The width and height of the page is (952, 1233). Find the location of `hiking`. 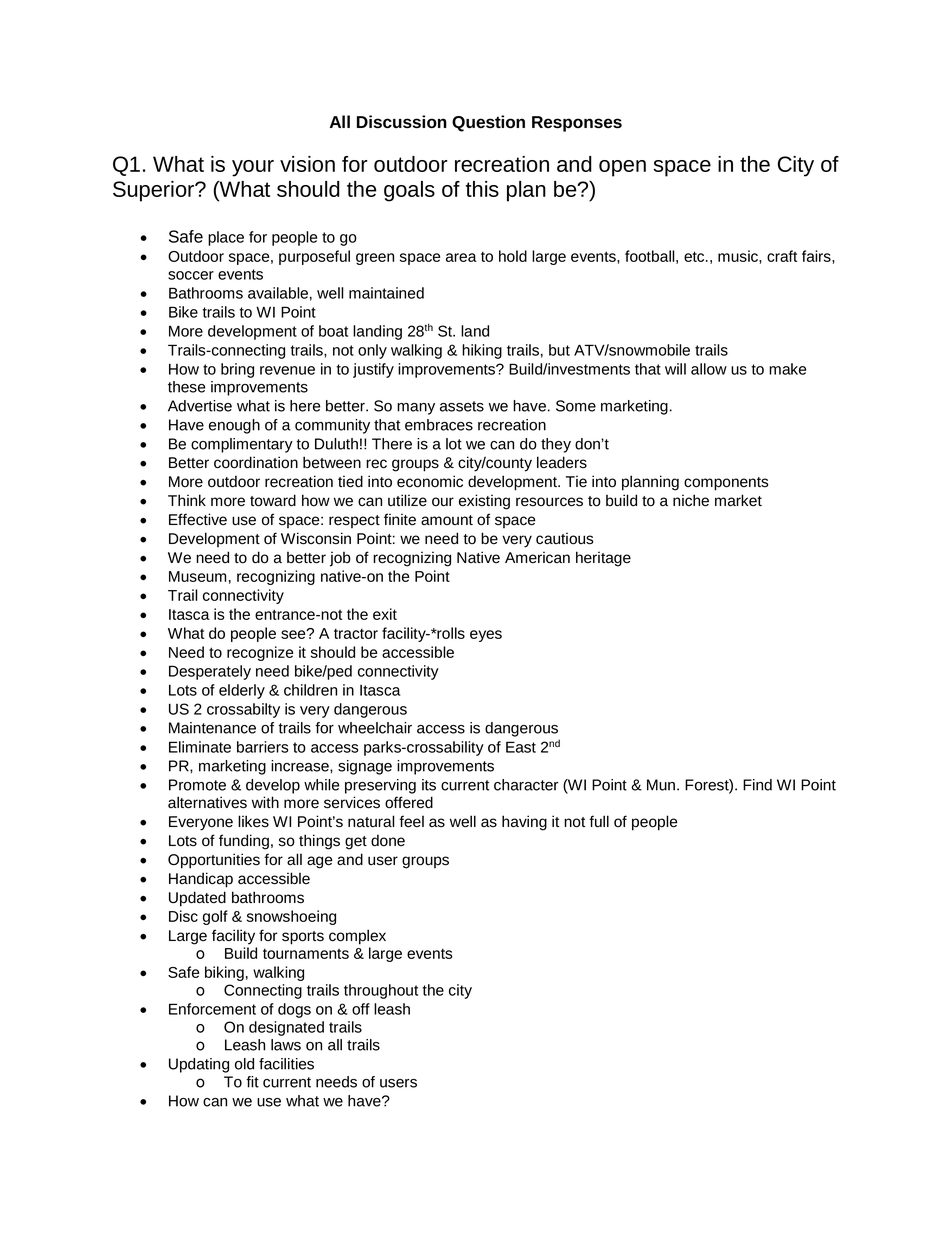

hiking is located at coordinates (482, 351).
